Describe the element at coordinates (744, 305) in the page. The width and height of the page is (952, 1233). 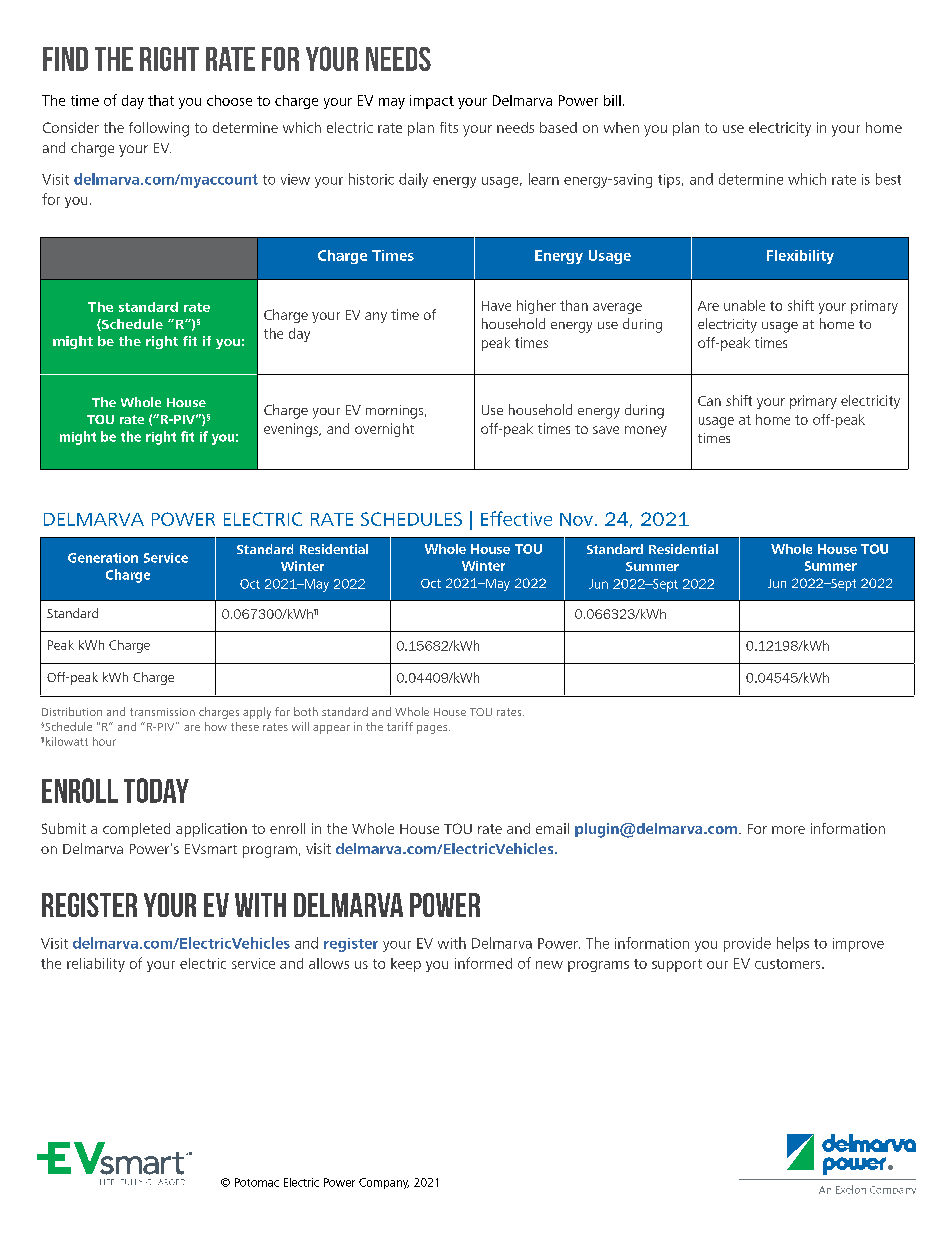
I see `unable` at that location.
